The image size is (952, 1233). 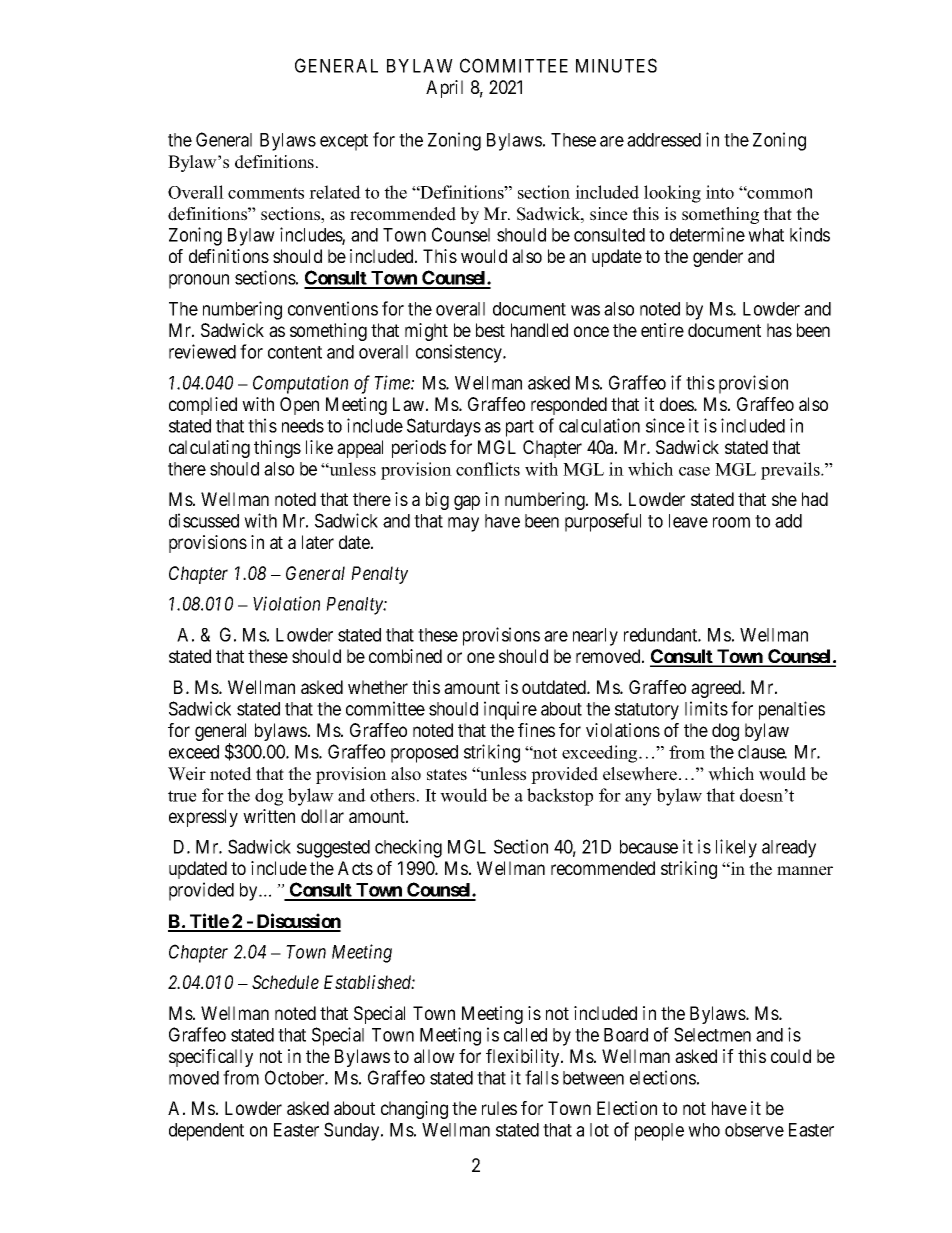 What do you see at coordinates (499, 1108) in the screenshot?
I see `rules` at bounding box center [499, 1108].
